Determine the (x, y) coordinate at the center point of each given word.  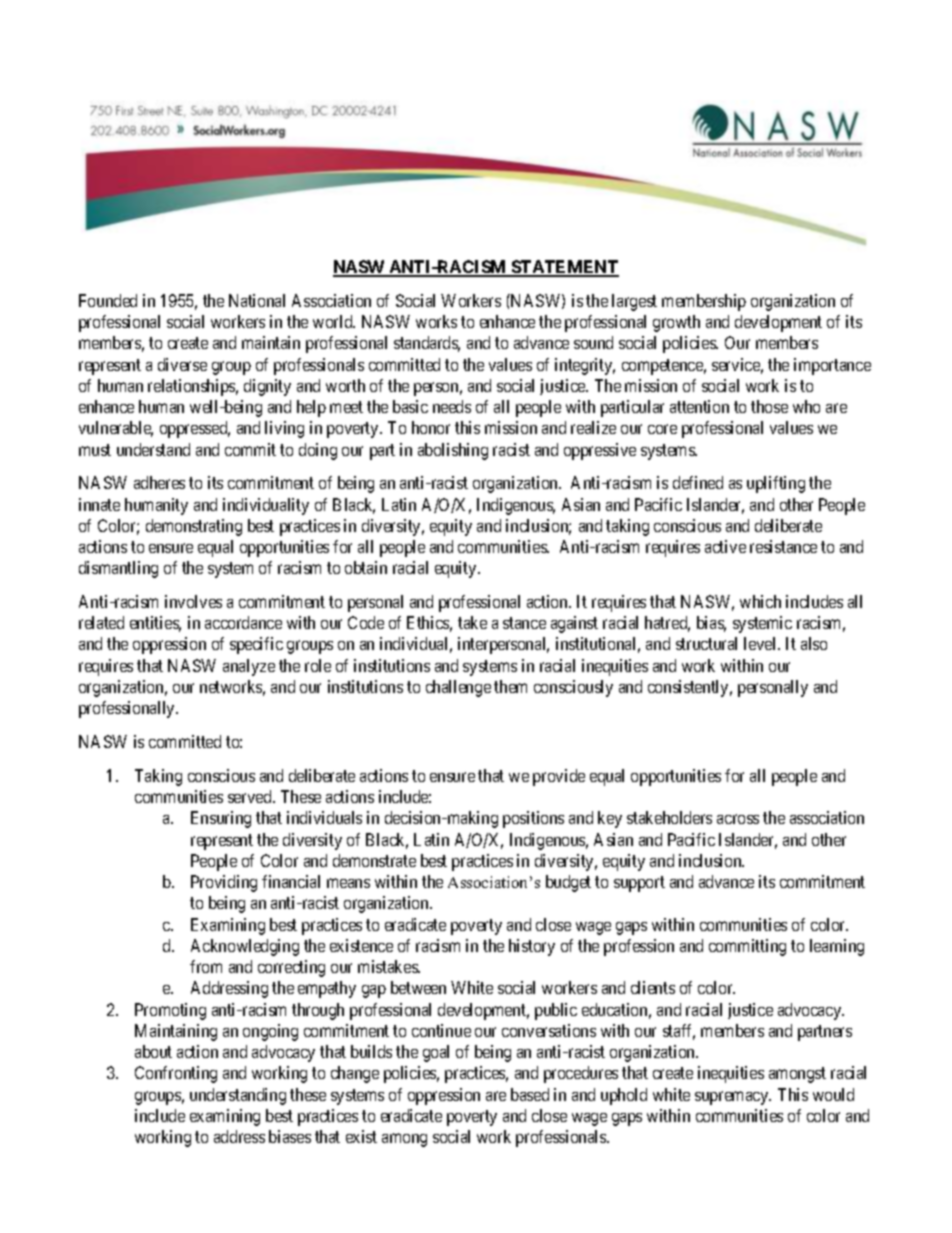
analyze (249, 667)
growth (676, 323)
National (257, 300)
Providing (224, 883)
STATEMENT (564, 268)
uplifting (776, 484)
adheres (159, 482)
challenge (458, 688)
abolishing (453, 451)
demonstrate (374, 860)
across (738, 819)
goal (436, 1053)
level (761, 643)
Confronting (176, 1074)
